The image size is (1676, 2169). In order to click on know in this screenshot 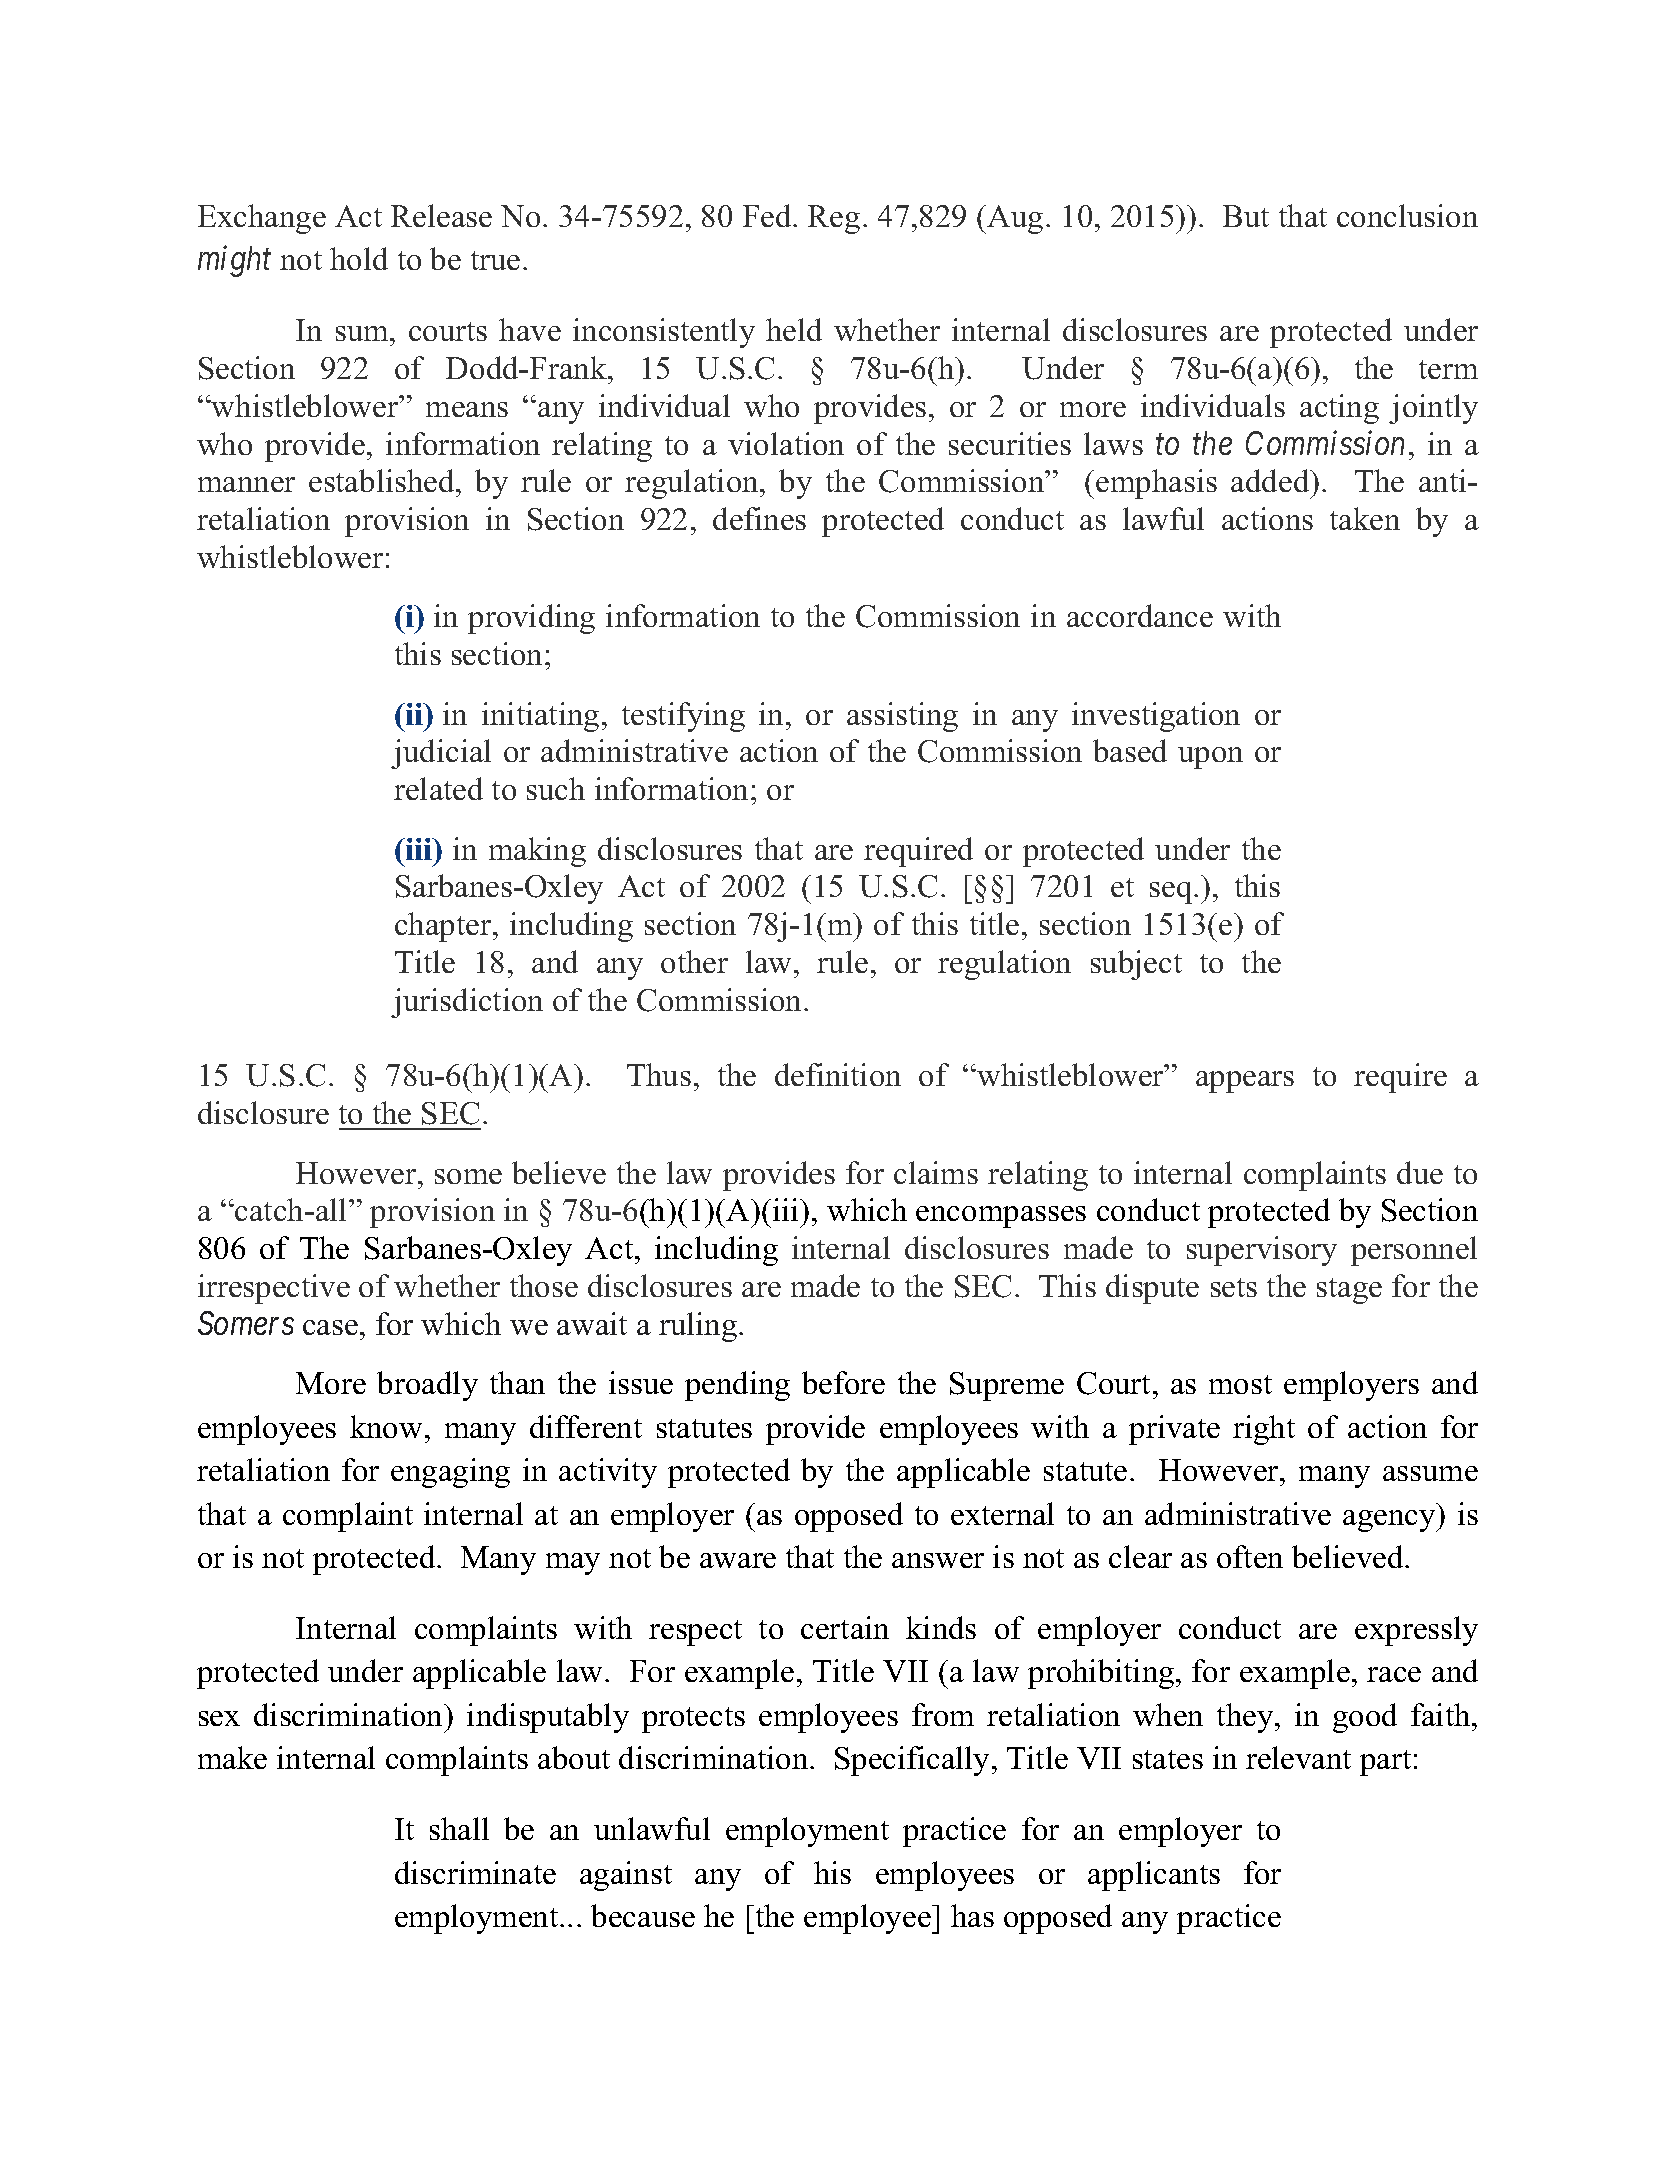, I will do `click(386, 1426)`.
